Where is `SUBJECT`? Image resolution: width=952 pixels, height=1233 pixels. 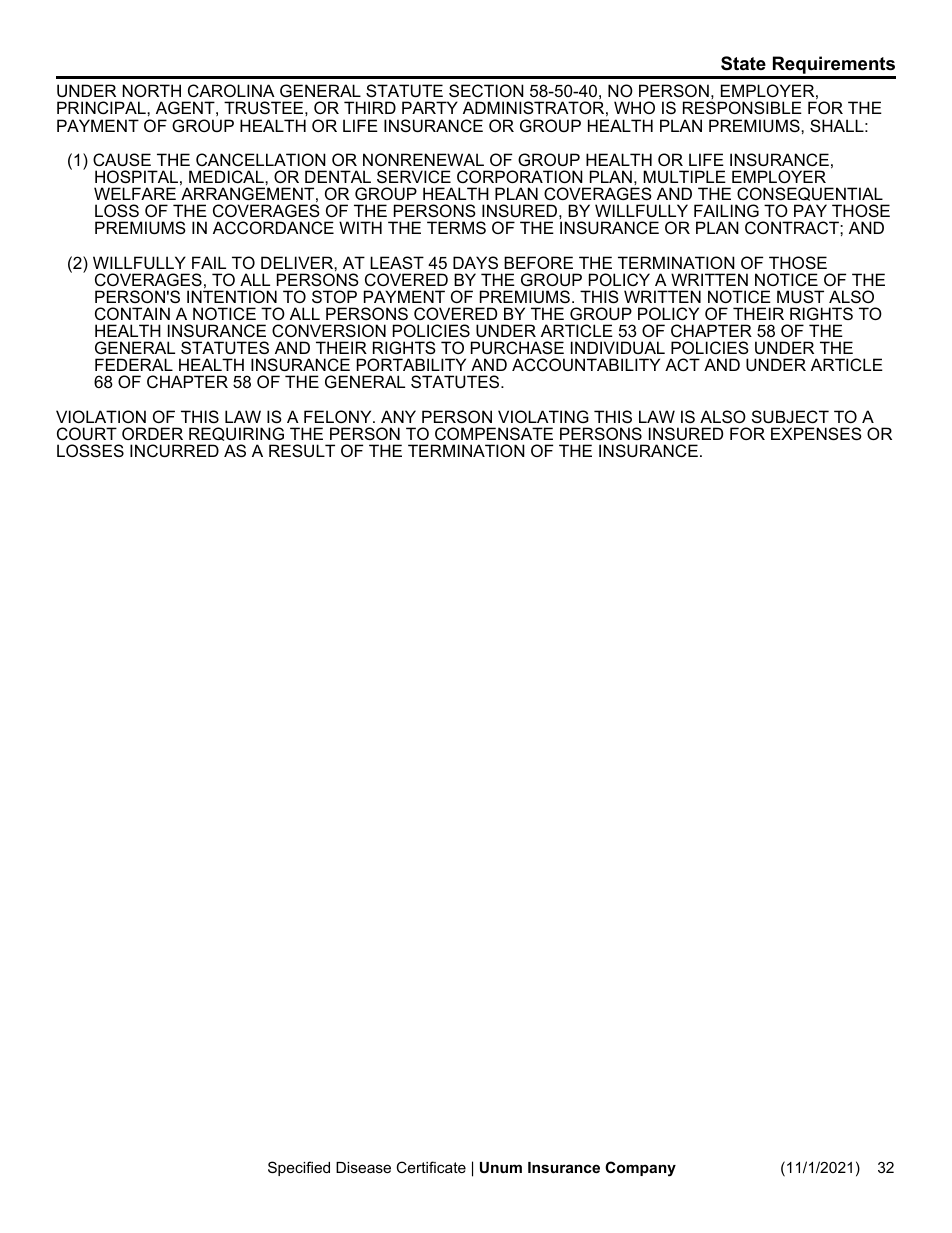 SUBJECT is located at coordinates (790, 416).
